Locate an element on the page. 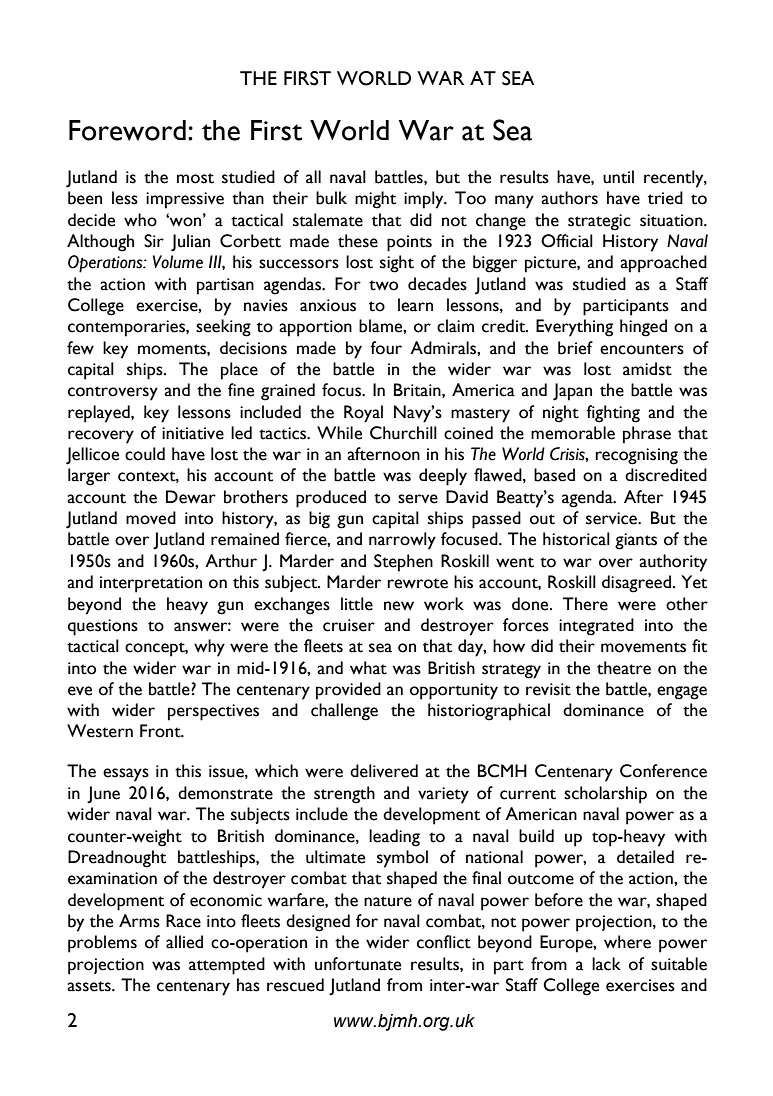 The height and width of the image is (1096, 773). Stephen is located at coordinates (403, 563).
